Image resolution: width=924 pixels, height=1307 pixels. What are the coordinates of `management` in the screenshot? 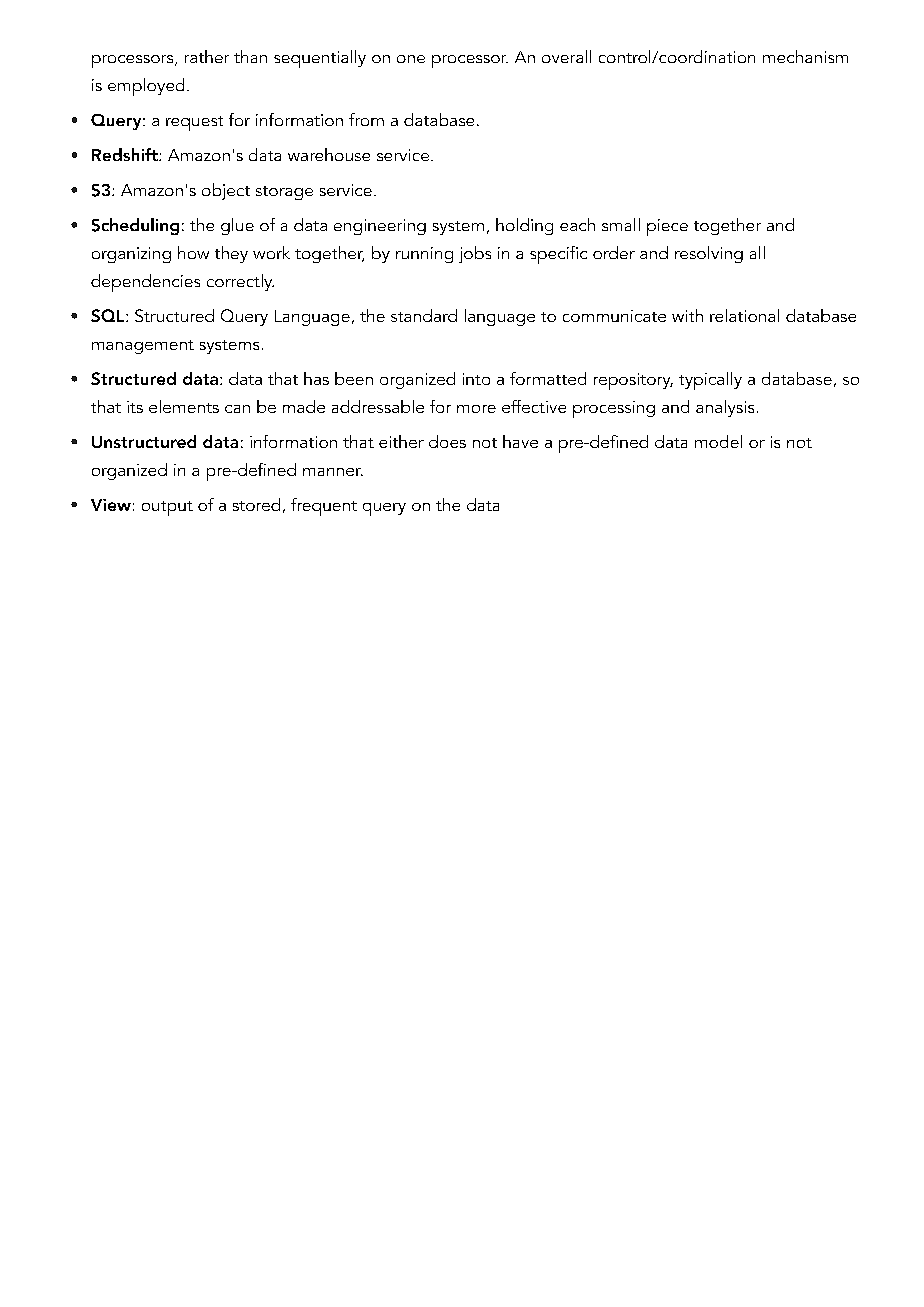 It's located at (143, 347).
